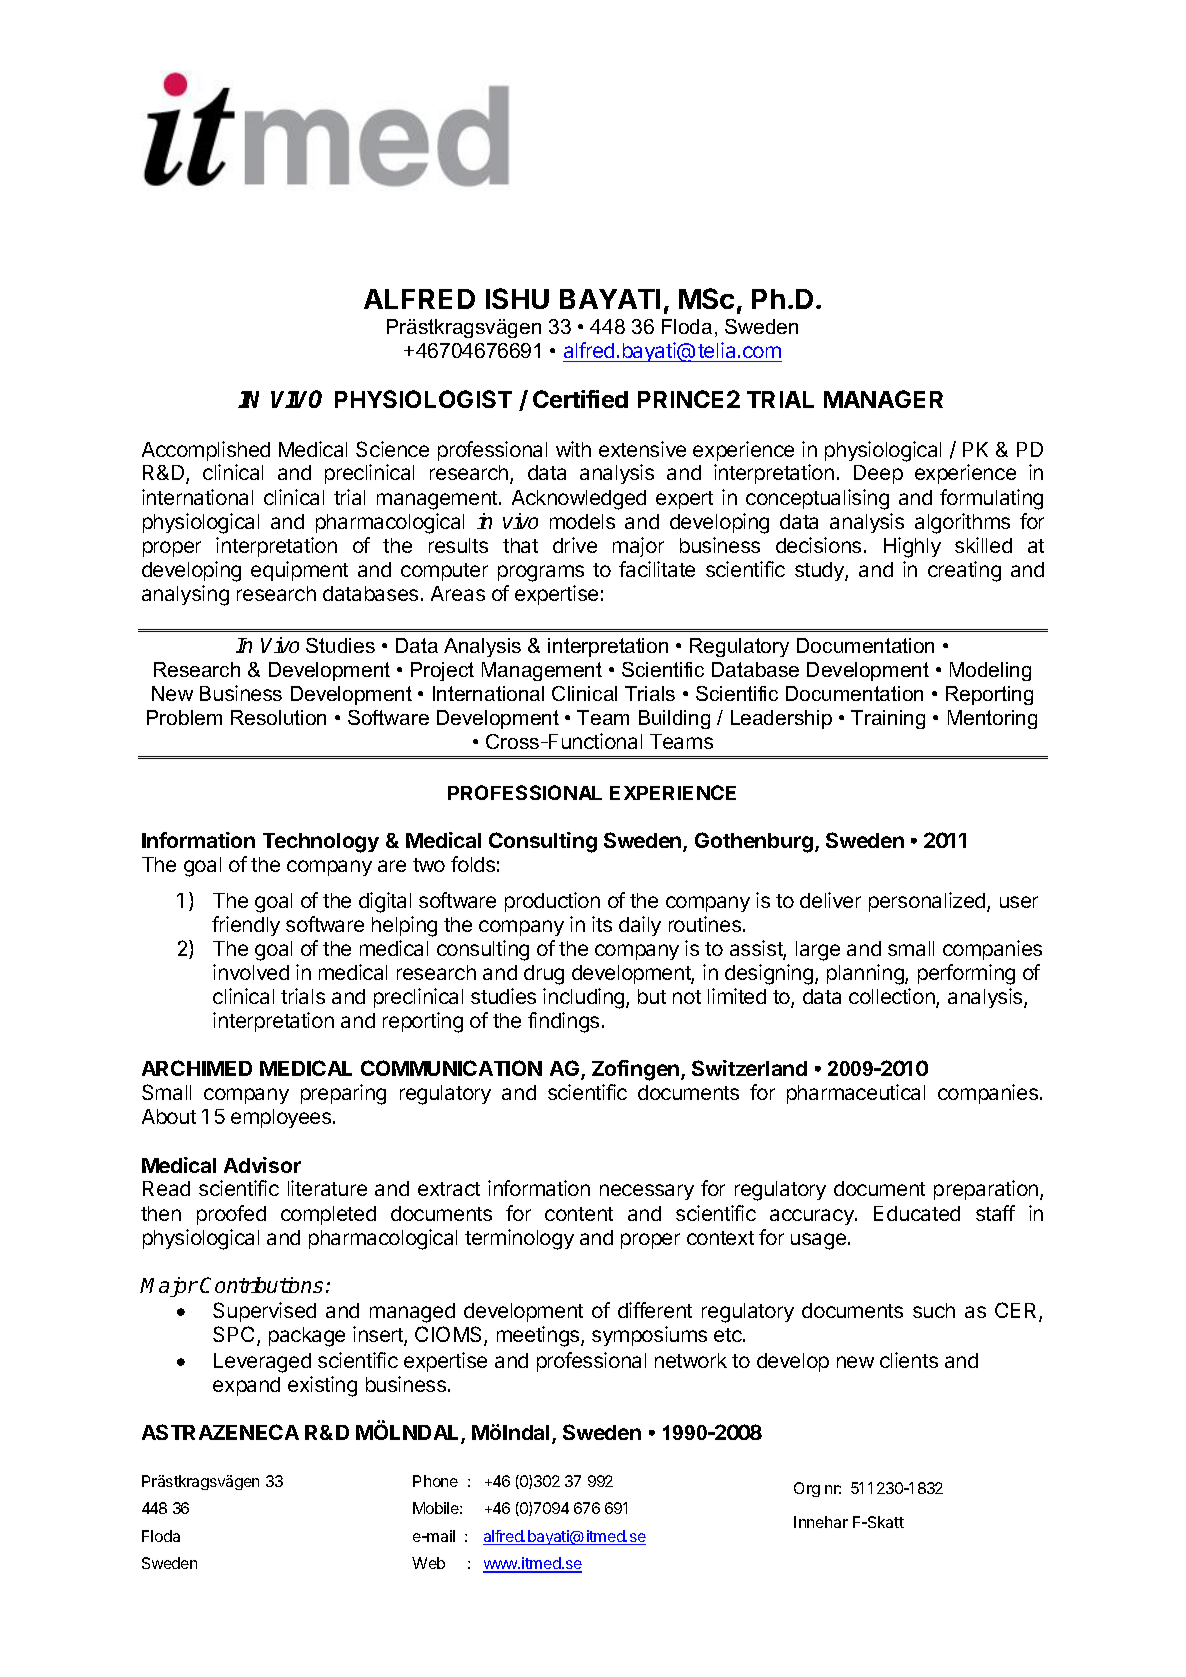 The image size is (1186, 1677). What do you see at coordinates (888, 719) in the screenshot?
I see `Training` at bounding box center [888, 719].
